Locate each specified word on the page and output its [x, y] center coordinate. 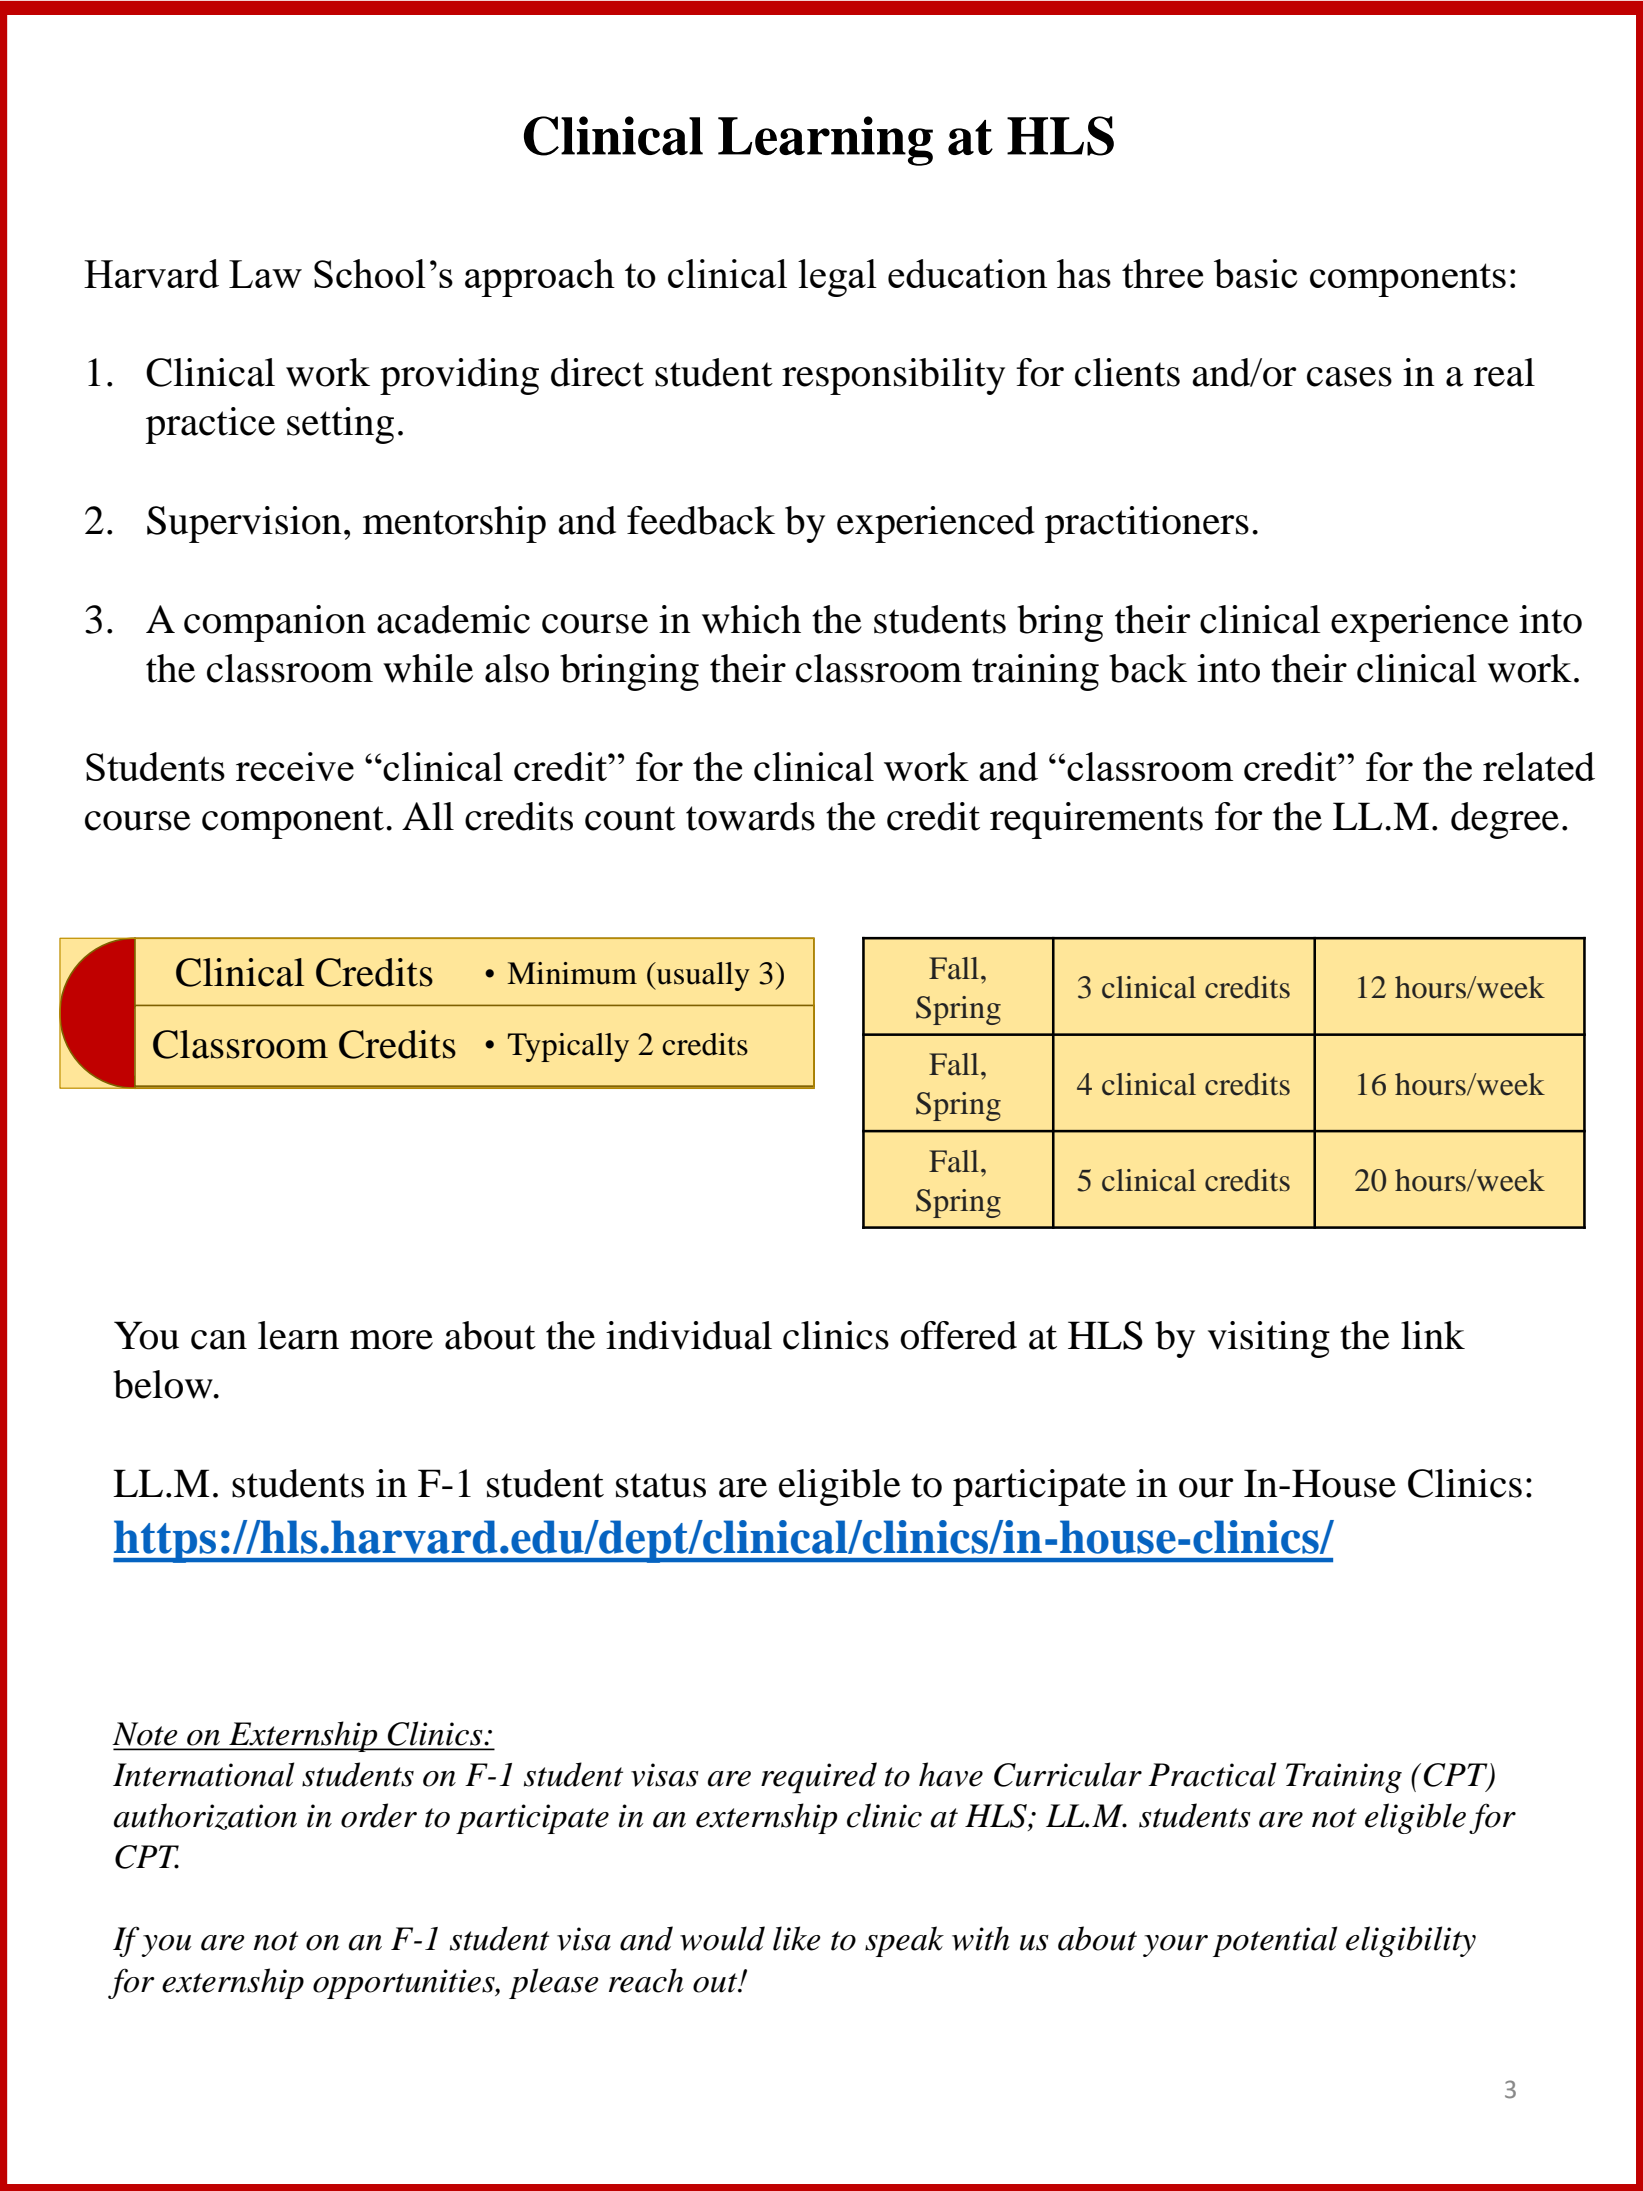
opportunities [405, 1984]
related [1539, 766]
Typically [568, 1047]
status [661, 1485]
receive [295, 766]
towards [750, 816]
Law [265, 274]
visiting [1269, 1339]
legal [837, 278]
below [164, 1384]
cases [1349, 377]
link [1433, 1335]
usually [702, 976]
